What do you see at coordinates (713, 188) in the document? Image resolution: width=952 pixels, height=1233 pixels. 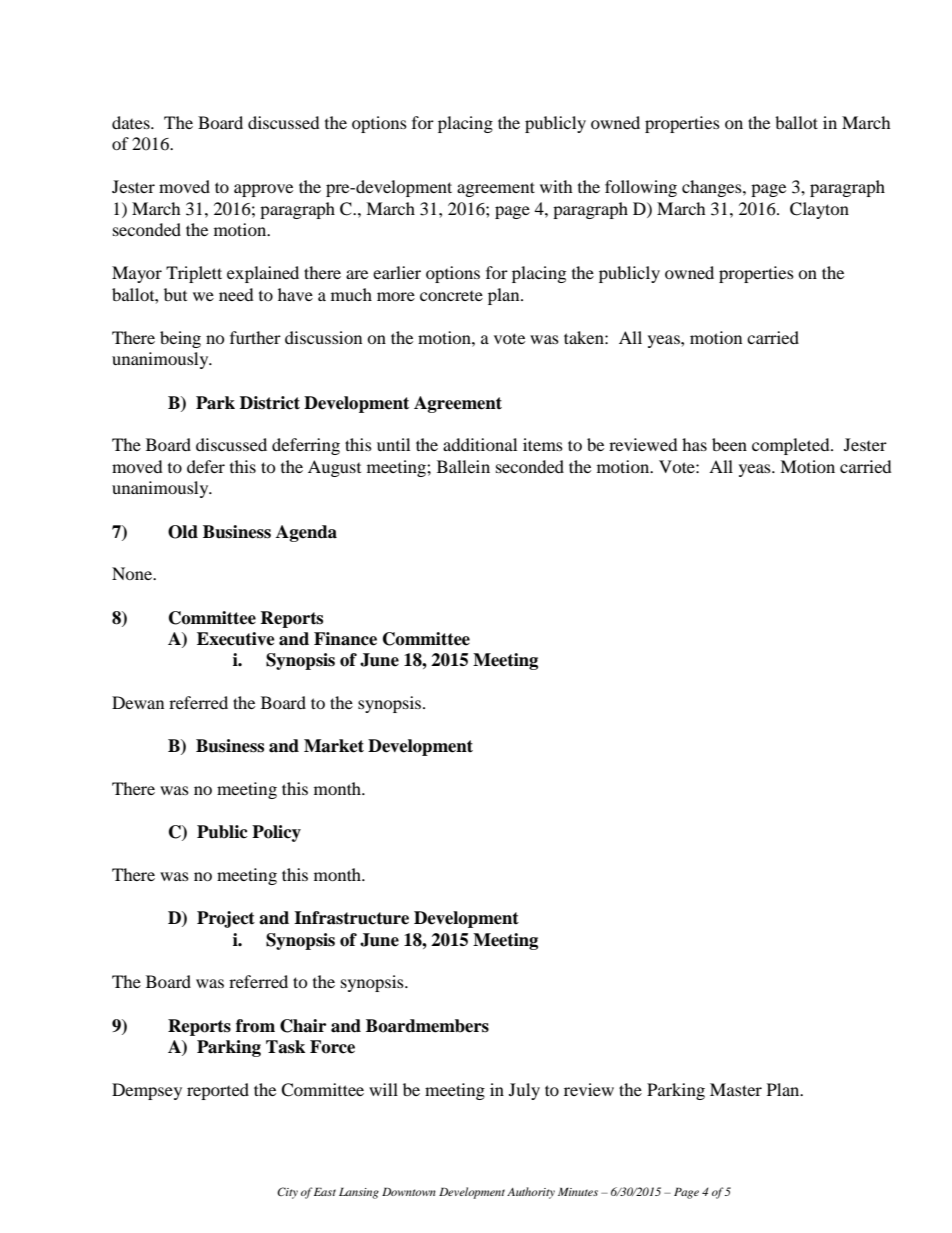 I see `changes` at bounding box center [713, 188].
